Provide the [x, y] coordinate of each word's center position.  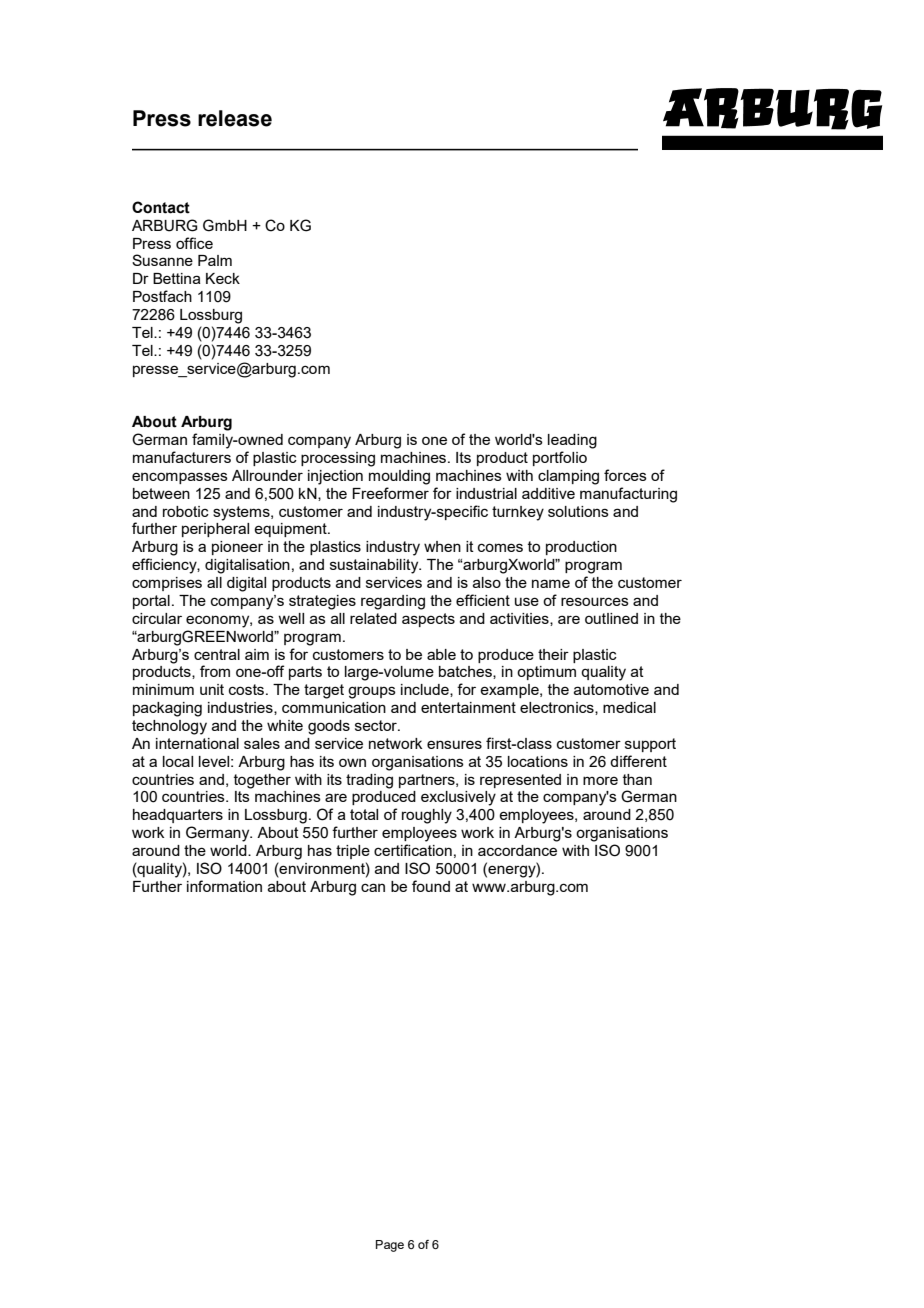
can [373, 887]
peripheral [215, 530]
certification [413, 850]
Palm [215, 260]
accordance [517, 850]
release [235, 118]
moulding [399, 477]
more [600, 780]
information [224, 886]
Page [390, 1246]
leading [572, 441]
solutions [578, 511]
